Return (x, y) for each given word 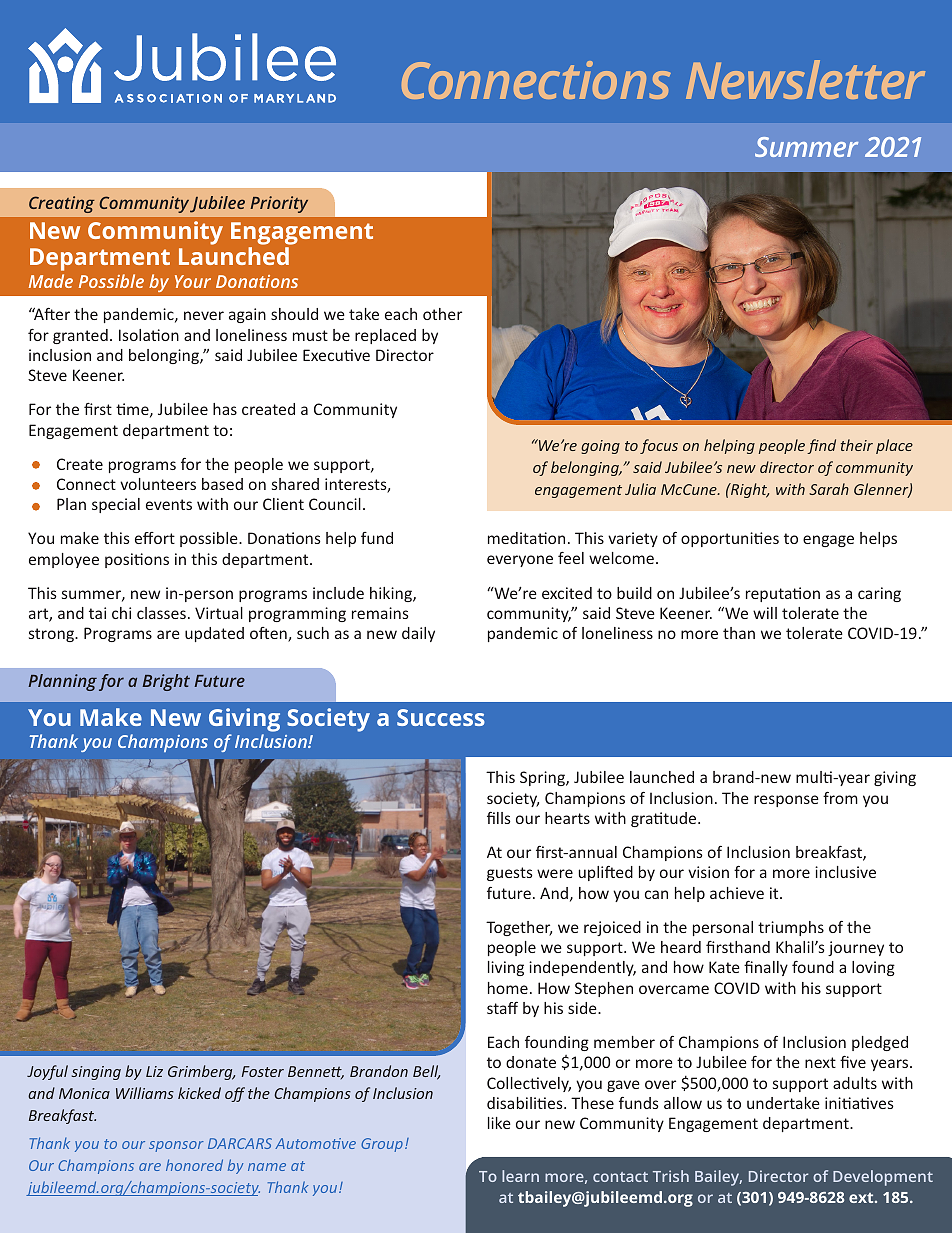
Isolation (149, 335)
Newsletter (805, 79)
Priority (279, 204)
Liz (154, 1071)
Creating (62, 204)
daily (418, 634)
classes (161, 613)
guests (510, 874)
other (442, 314)
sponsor (176, 1146)
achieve (737, 893)
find (821, 446)
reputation (783, 594)
